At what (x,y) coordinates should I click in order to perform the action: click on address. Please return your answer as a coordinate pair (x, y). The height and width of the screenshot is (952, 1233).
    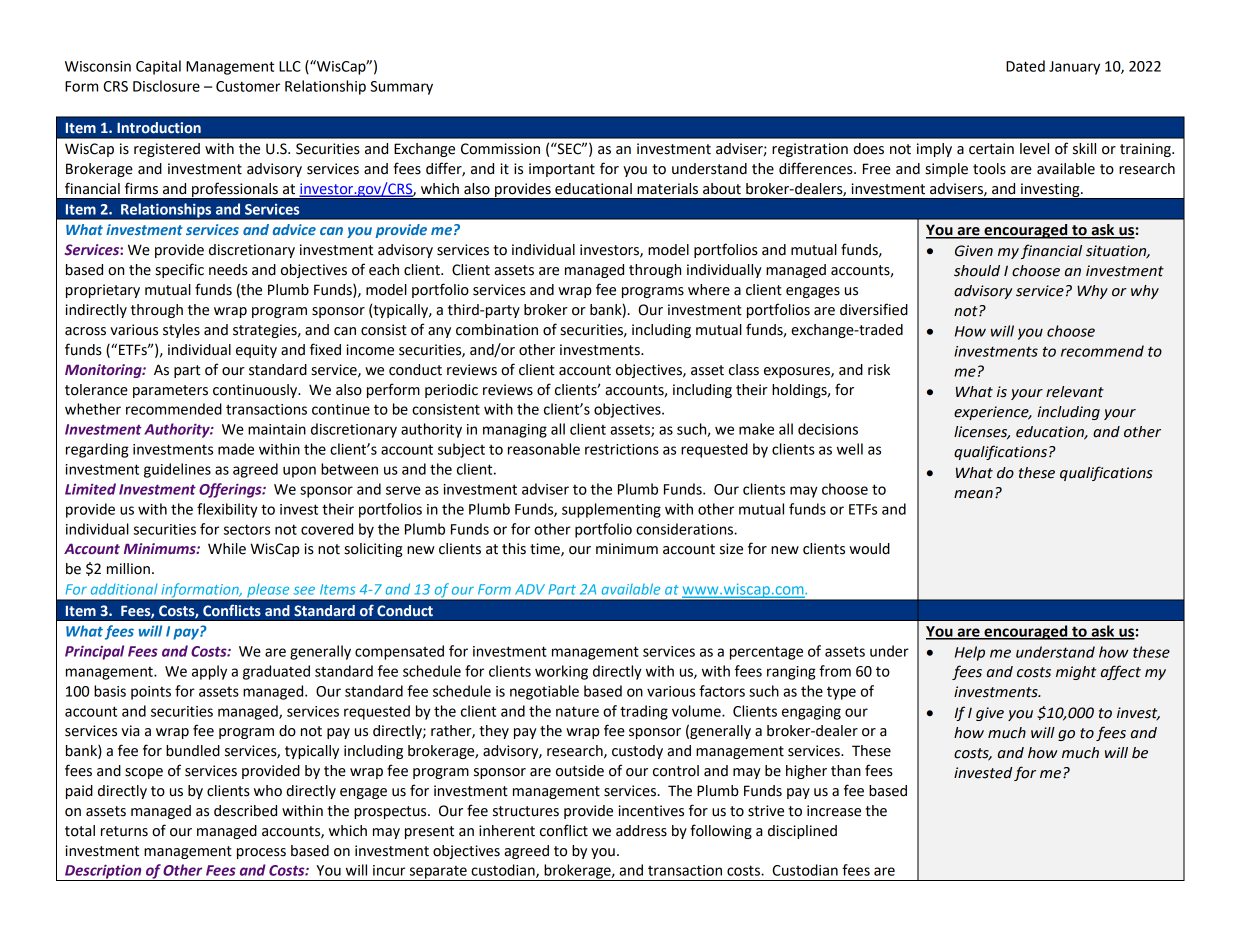
    Looking at the image, I should click on (641, 831).
